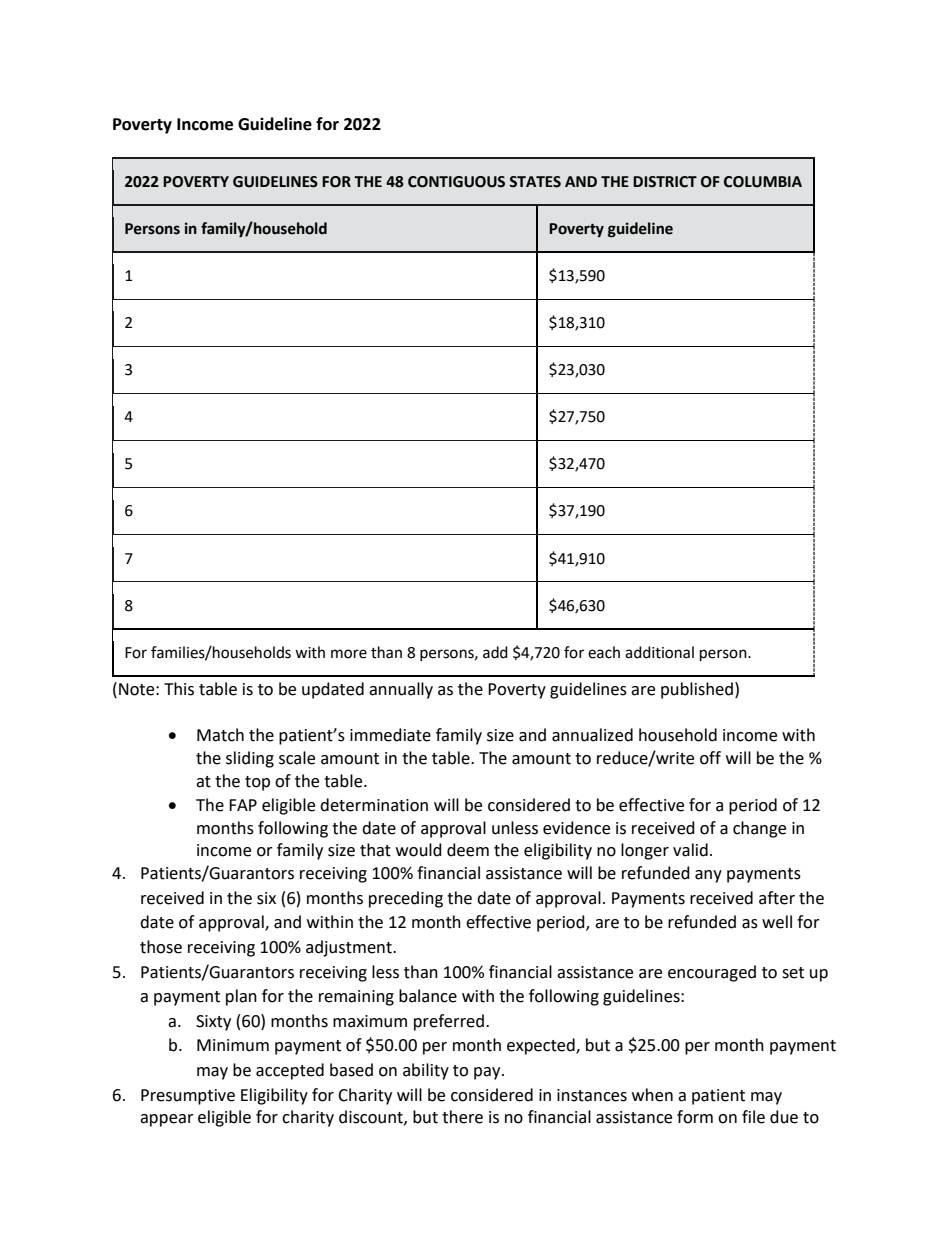 This image has height=1233, width=952. What do you see at coordinates (659, 652) in the image?
I see `additional` at bounding box center [659, 652].
